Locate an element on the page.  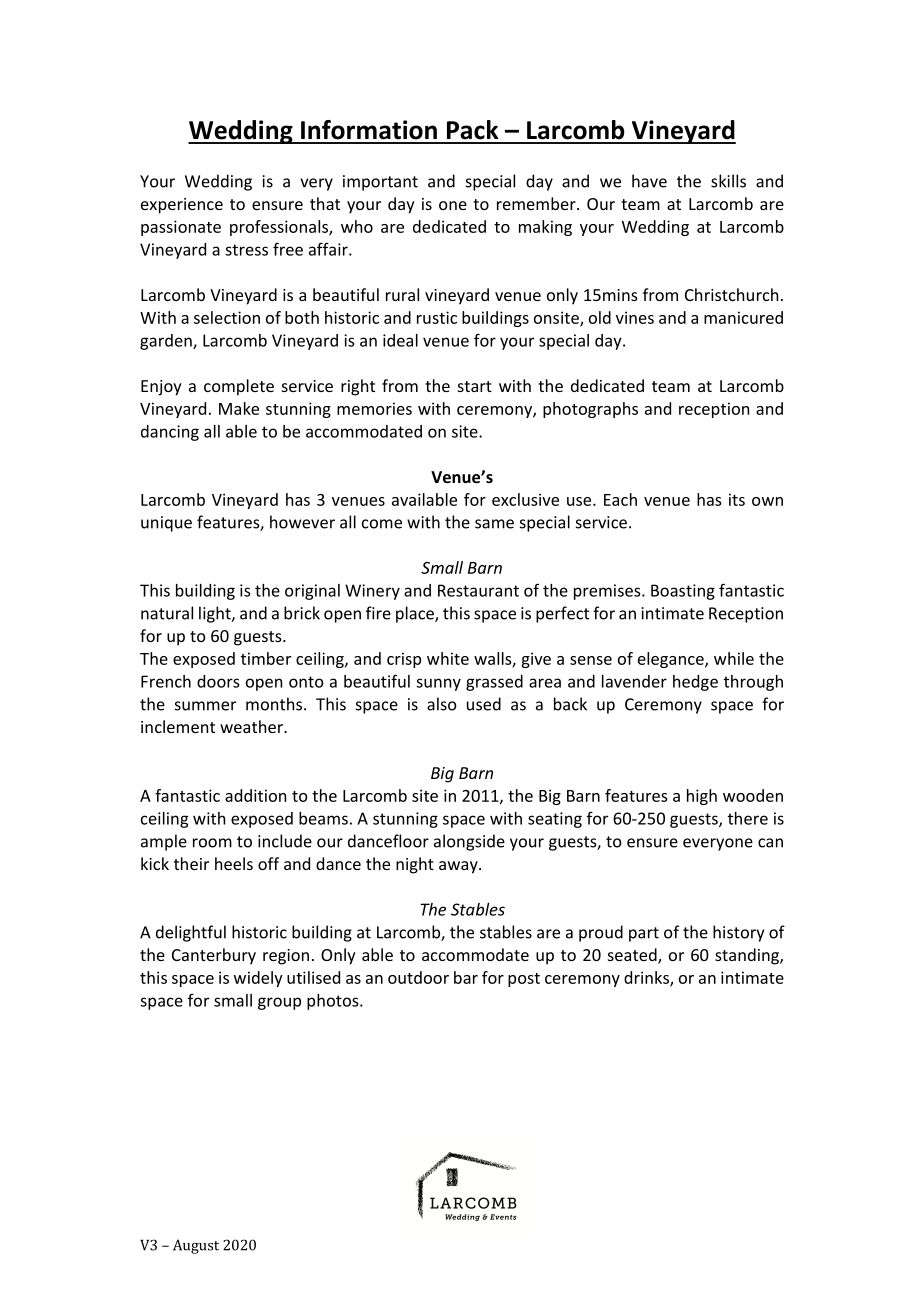
summer is located at coordinates (205, 706).
